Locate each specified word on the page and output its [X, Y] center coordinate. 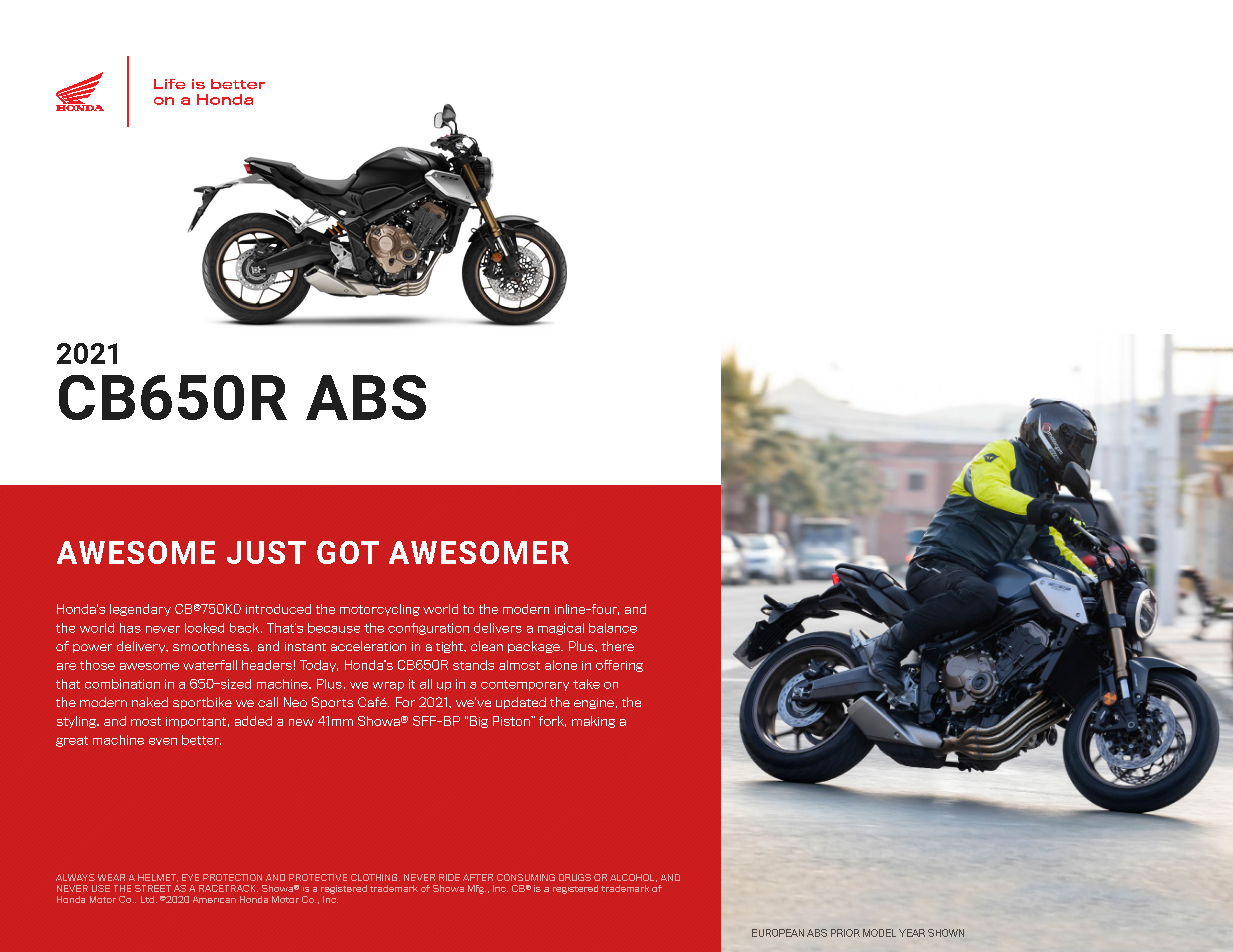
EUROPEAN [778, 933]
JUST [266, 552]
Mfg [477, 889]
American [214, 899]
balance [613, 628]
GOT [348, 552]
